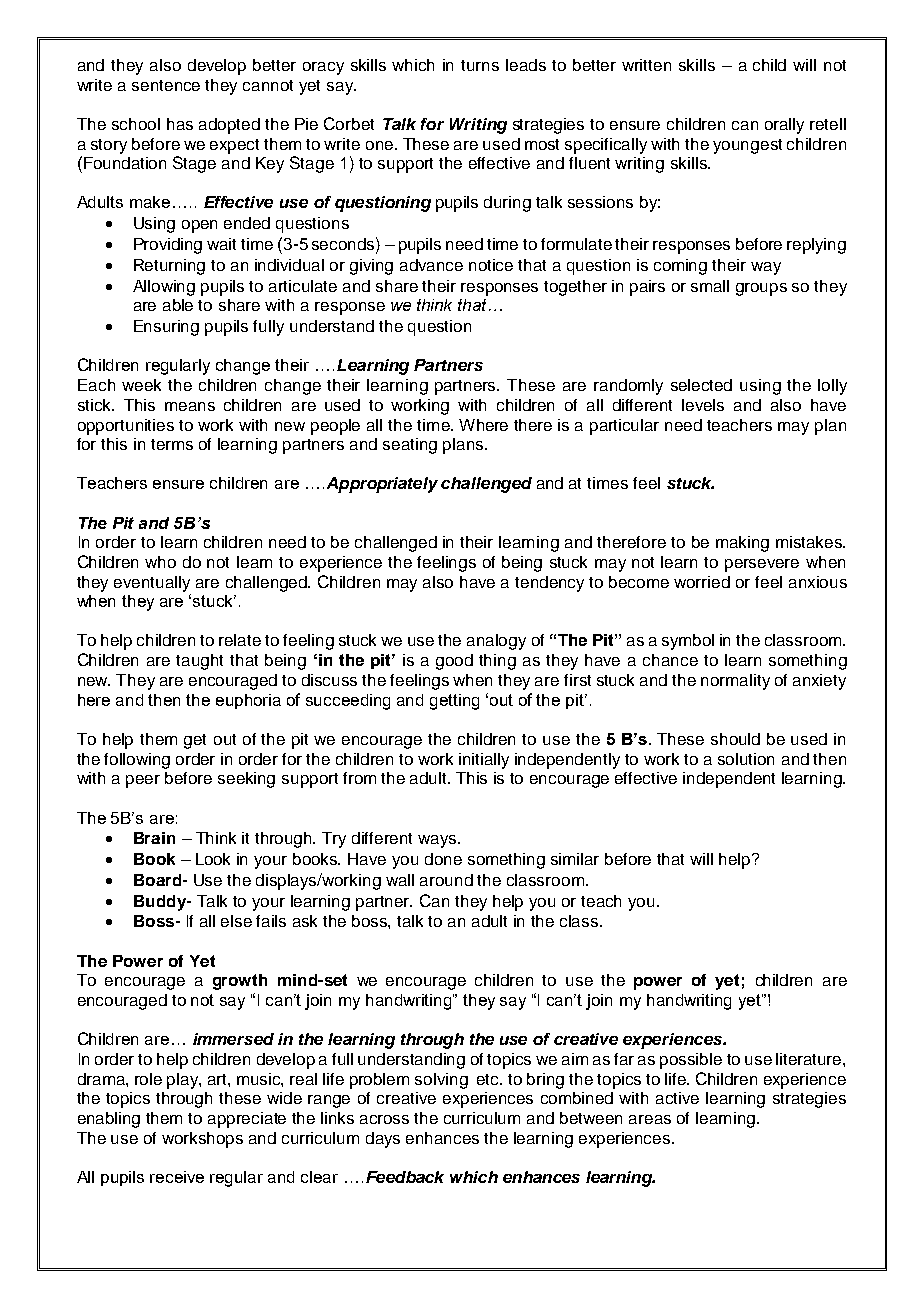 Image resolution: width=924 pixels, height=1308 pixels. I want to click on symbol, so click(688, 642).
